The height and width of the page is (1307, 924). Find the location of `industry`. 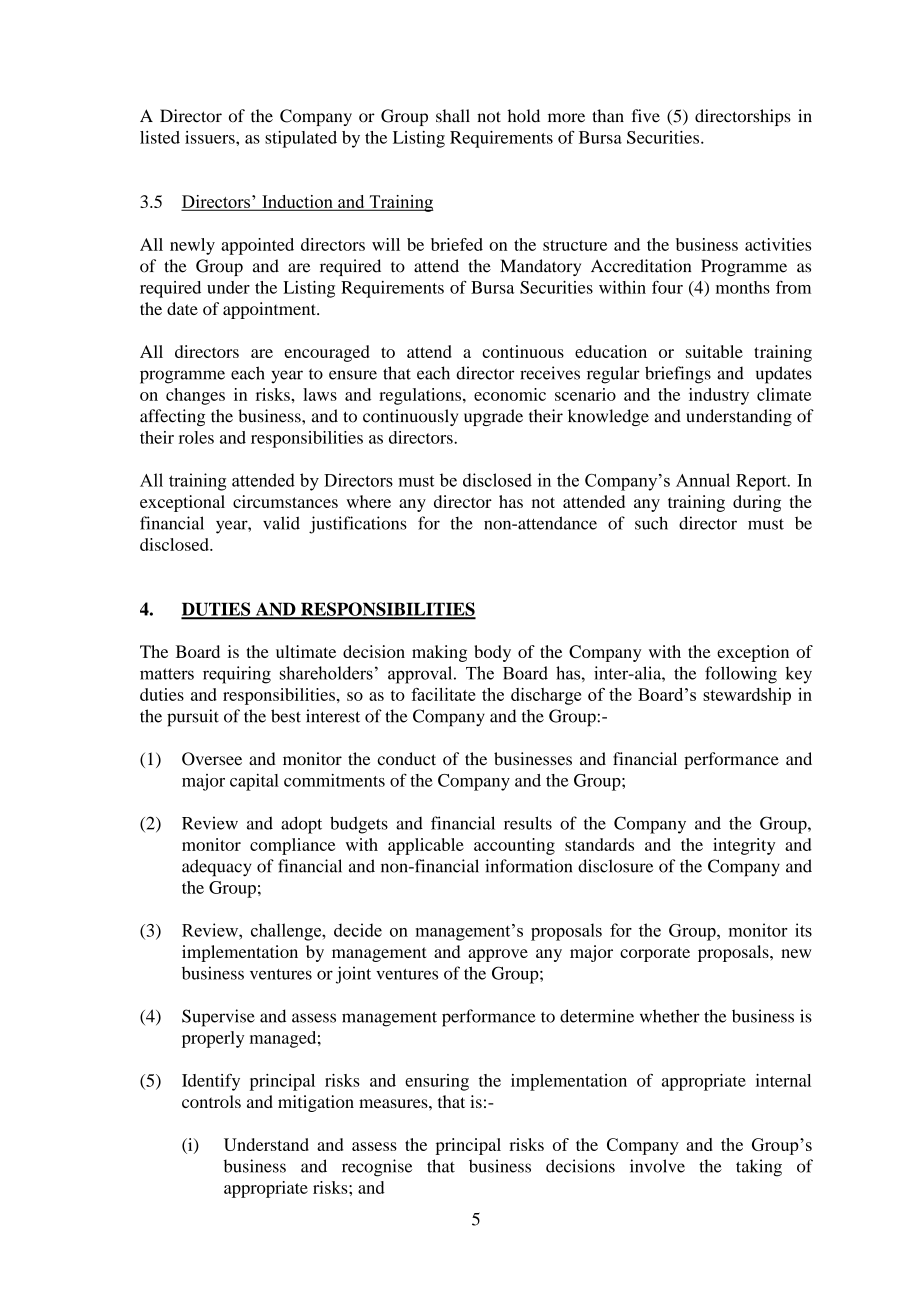

industry is located at coordinates (719, 396).
